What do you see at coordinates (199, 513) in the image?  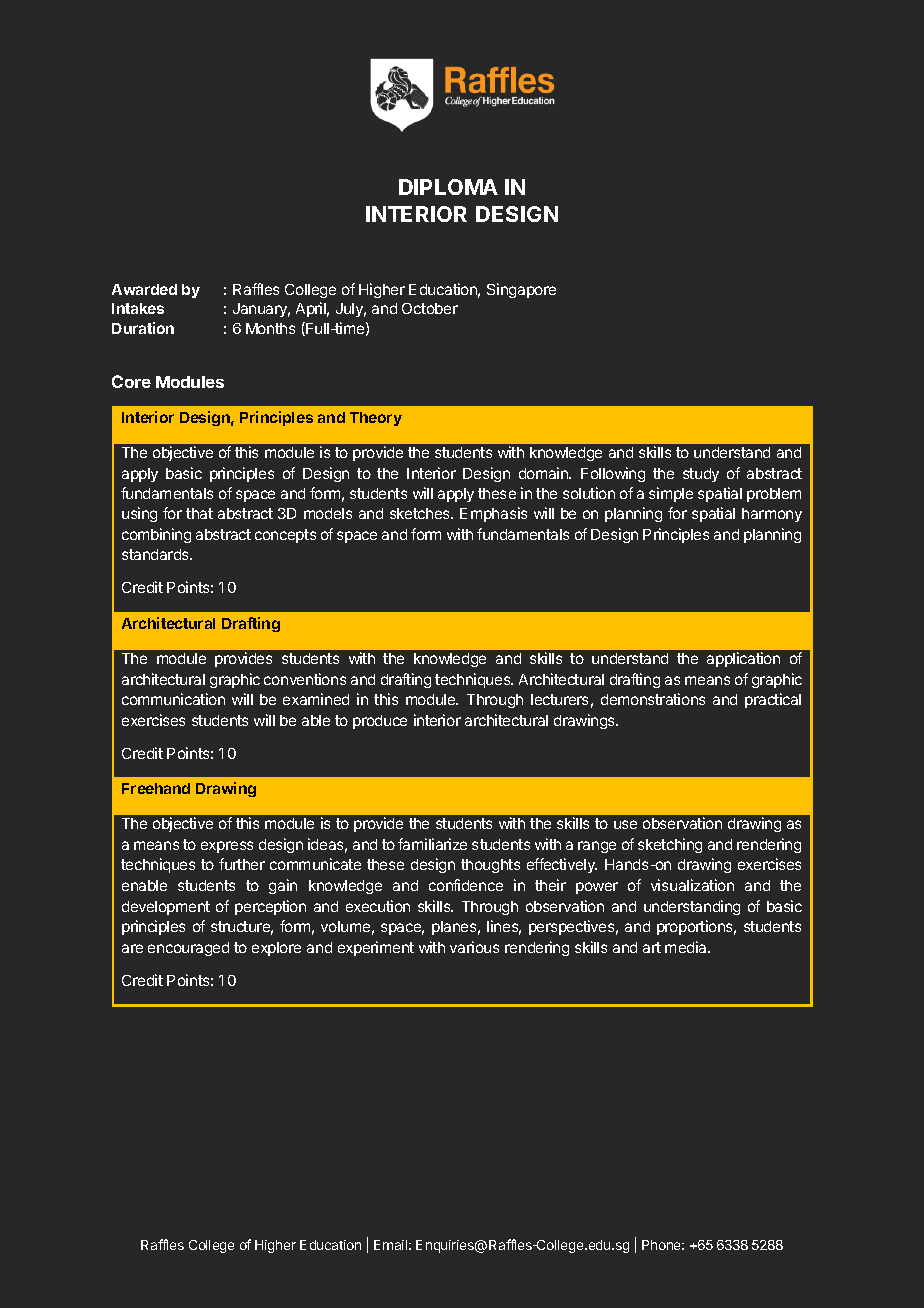 I see `that` at bounding box center [199, 513].
